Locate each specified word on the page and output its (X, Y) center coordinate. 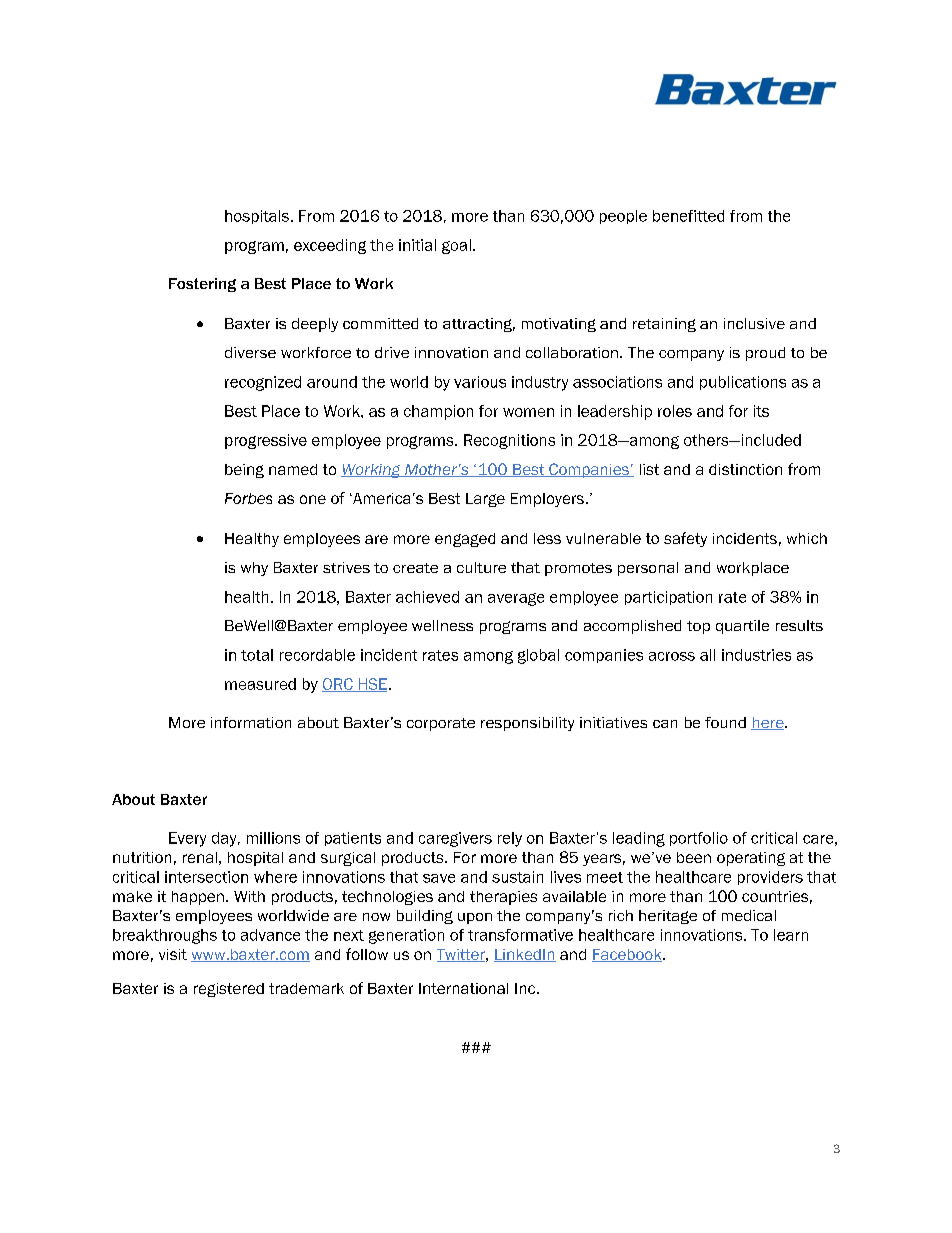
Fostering (202, 285)
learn (791, 935)
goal (456, 246)
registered (229, 990)
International (463, 988)
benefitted (688, 216)
